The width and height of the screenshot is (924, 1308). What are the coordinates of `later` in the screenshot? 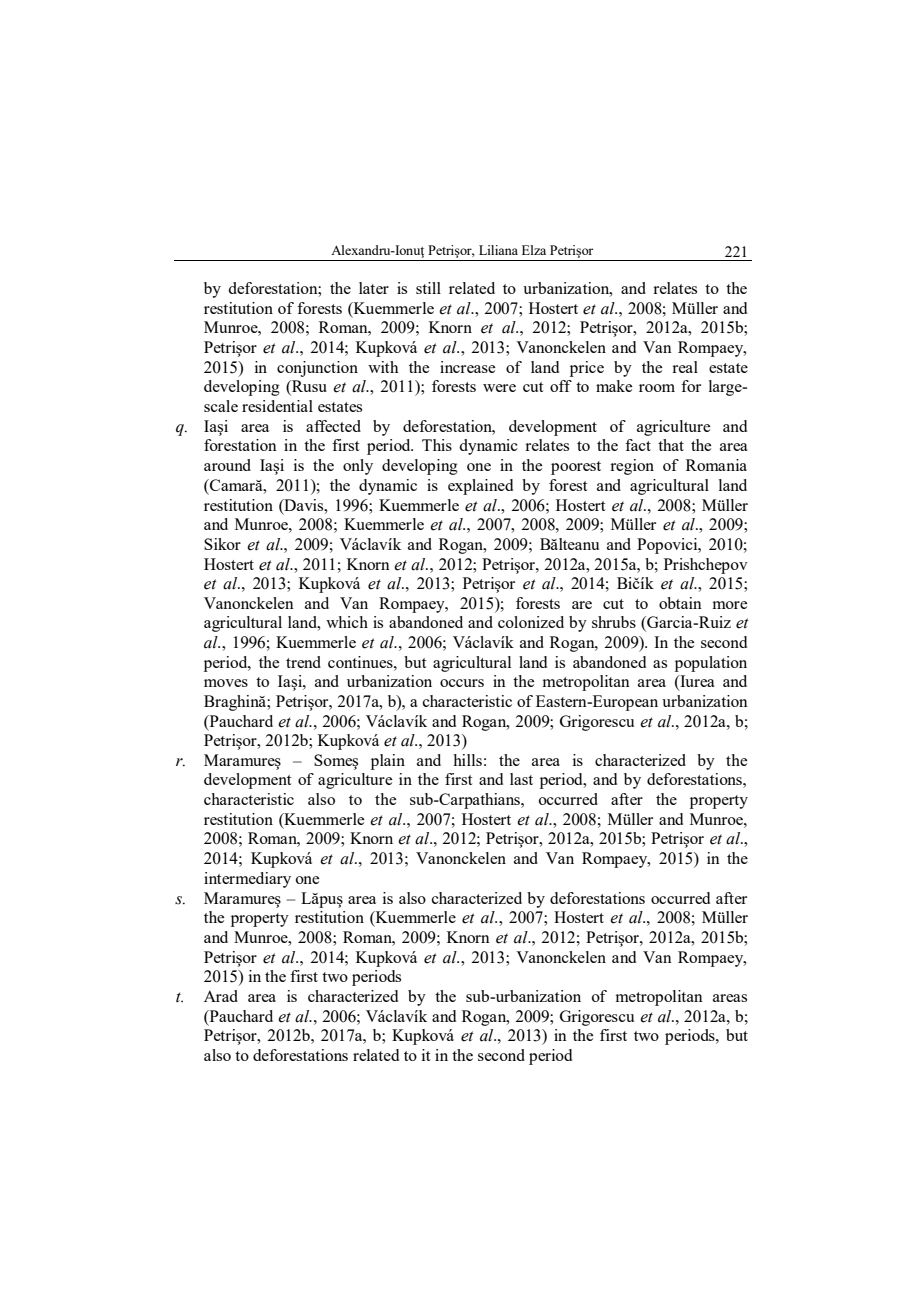 It's located at (374, 288).
